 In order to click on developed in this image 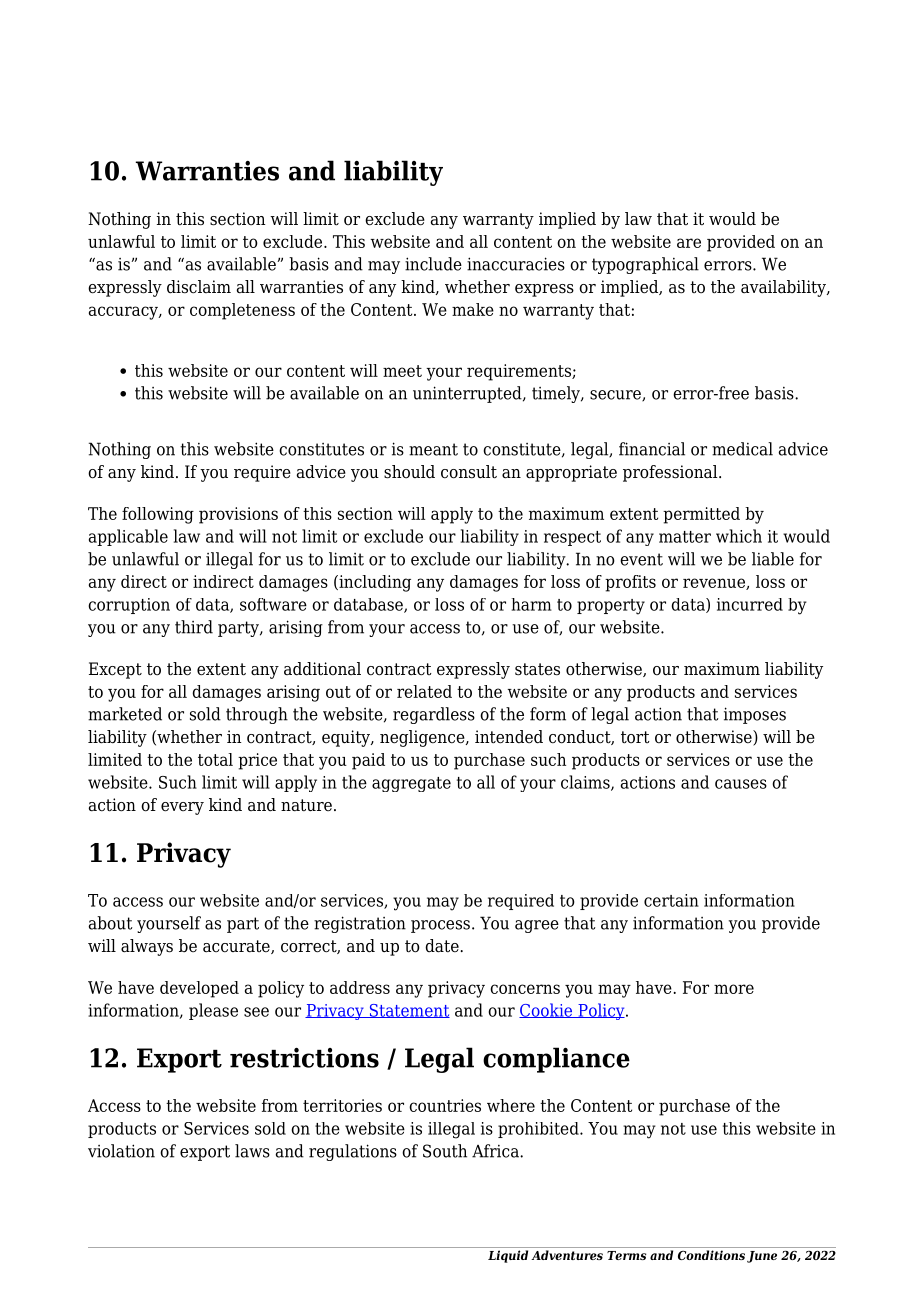, I will do `click(199, 989)`.
